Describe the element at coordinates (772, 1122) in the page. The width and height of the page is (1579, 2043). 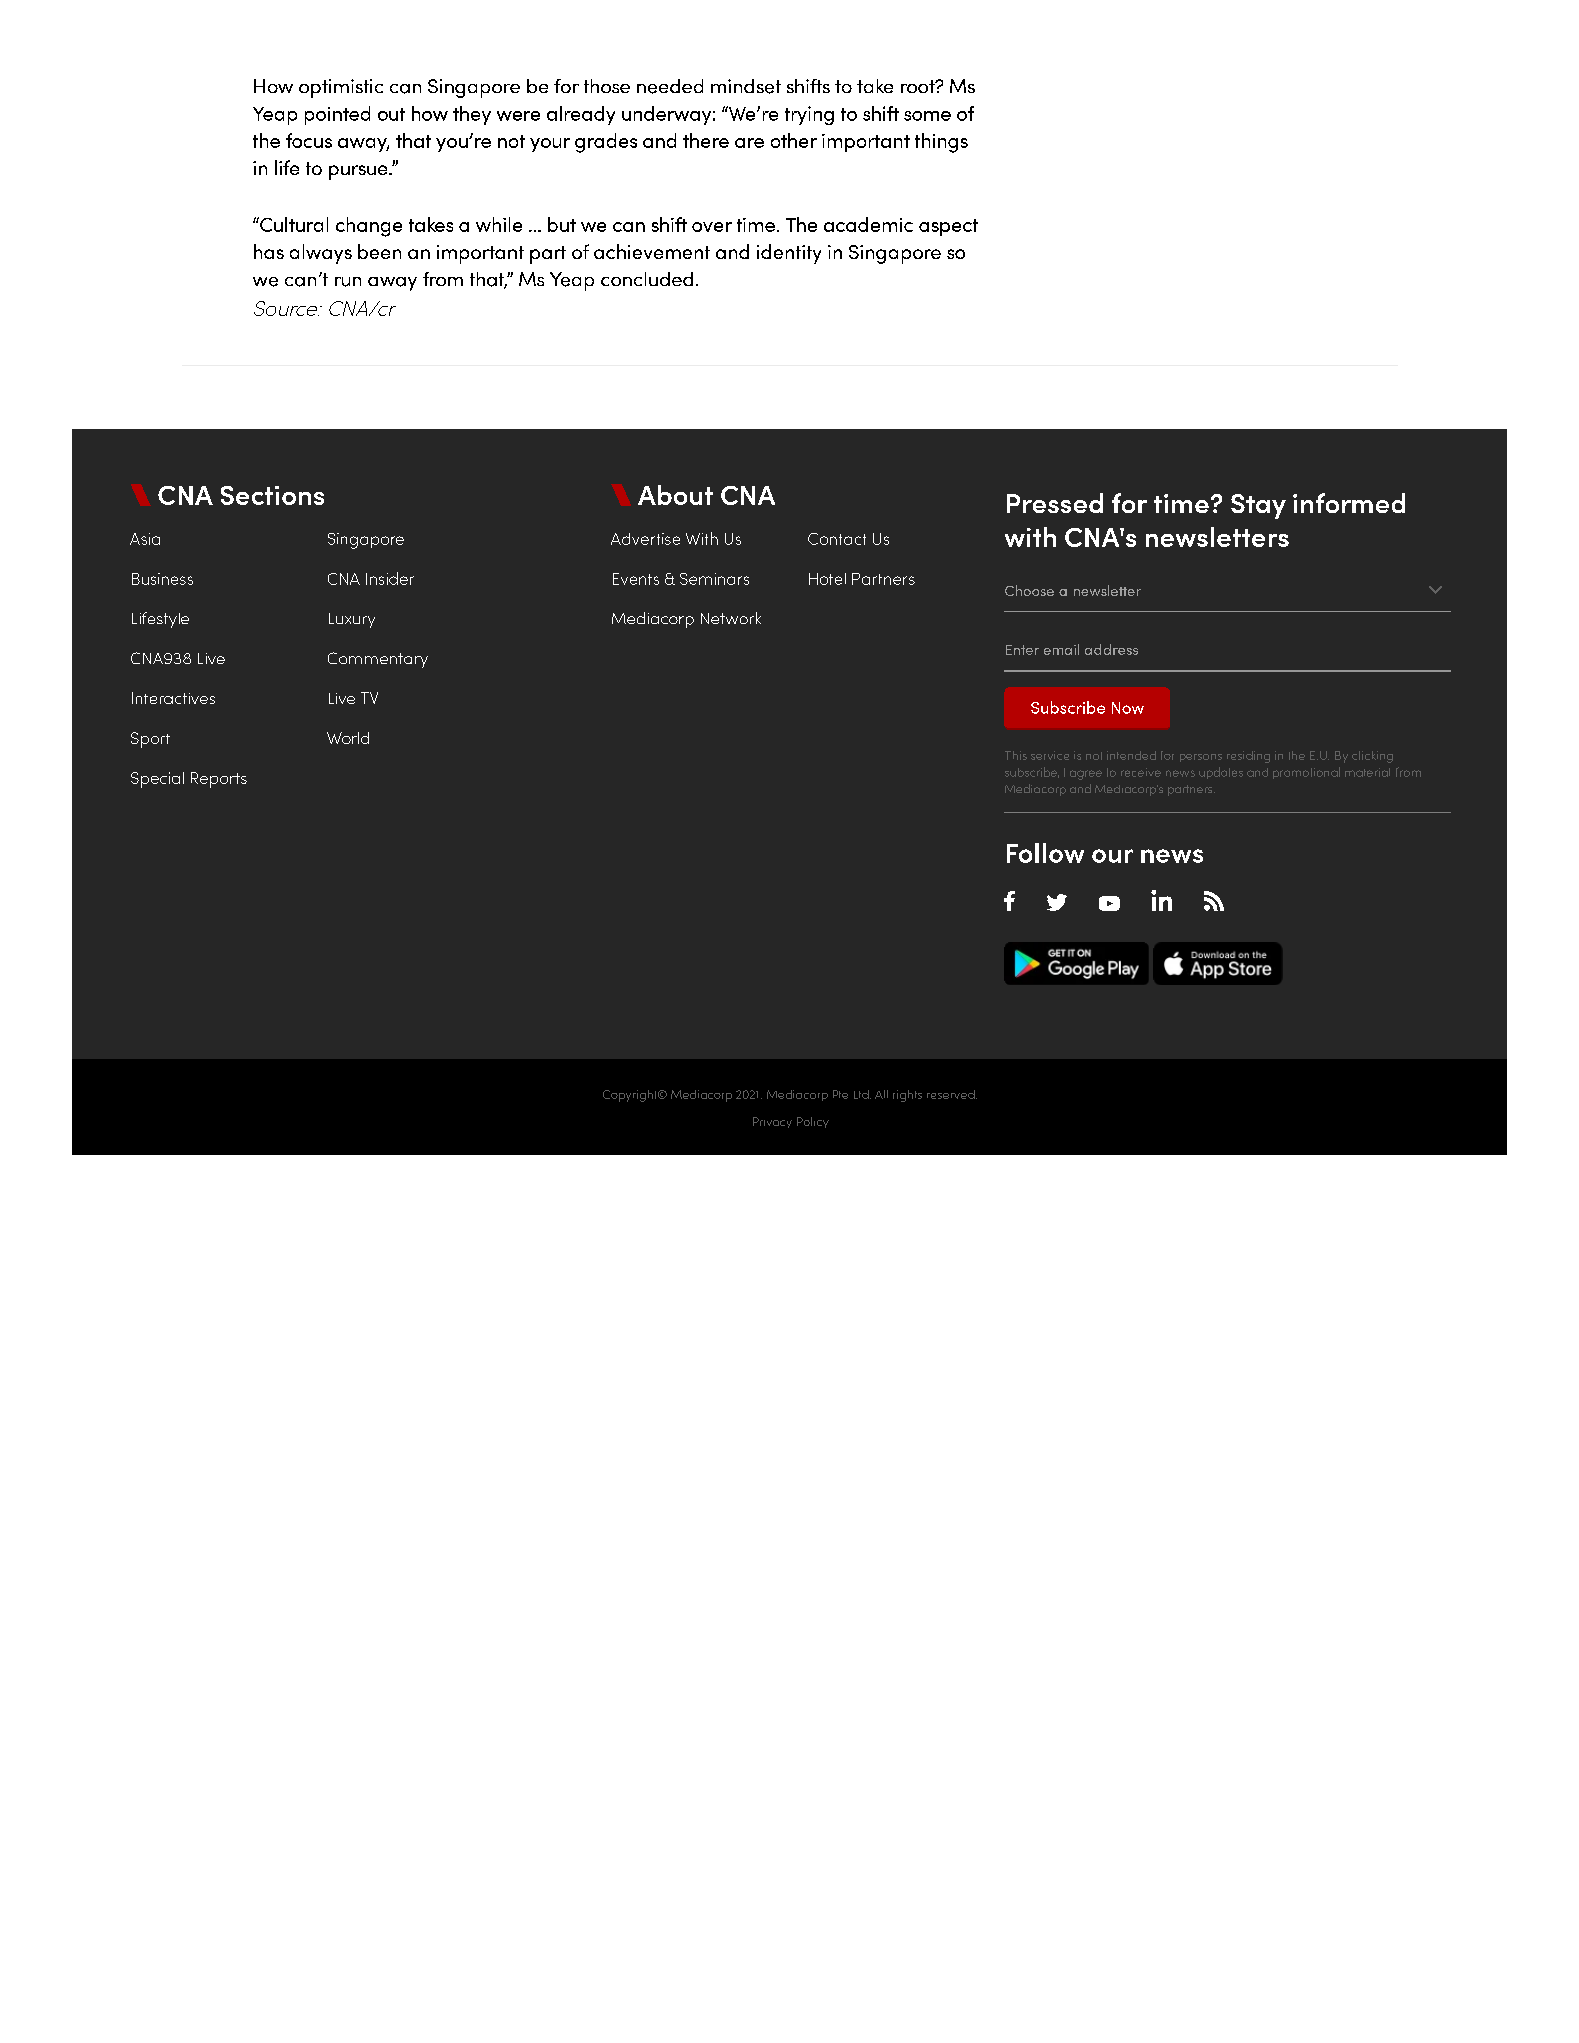
I see `Privacy` at that location.
